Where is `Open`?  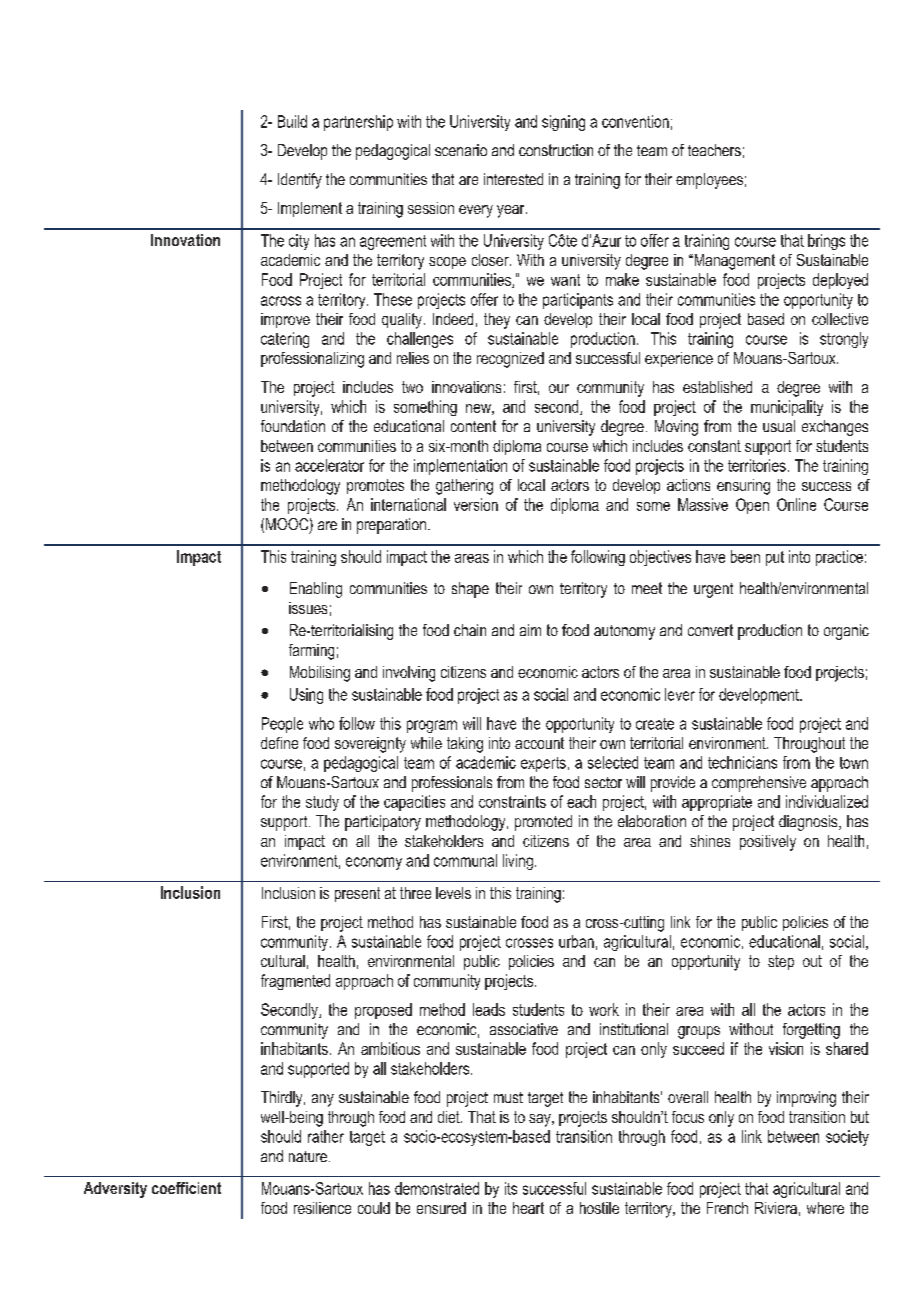
Open is located at coordinates (752, 506).
